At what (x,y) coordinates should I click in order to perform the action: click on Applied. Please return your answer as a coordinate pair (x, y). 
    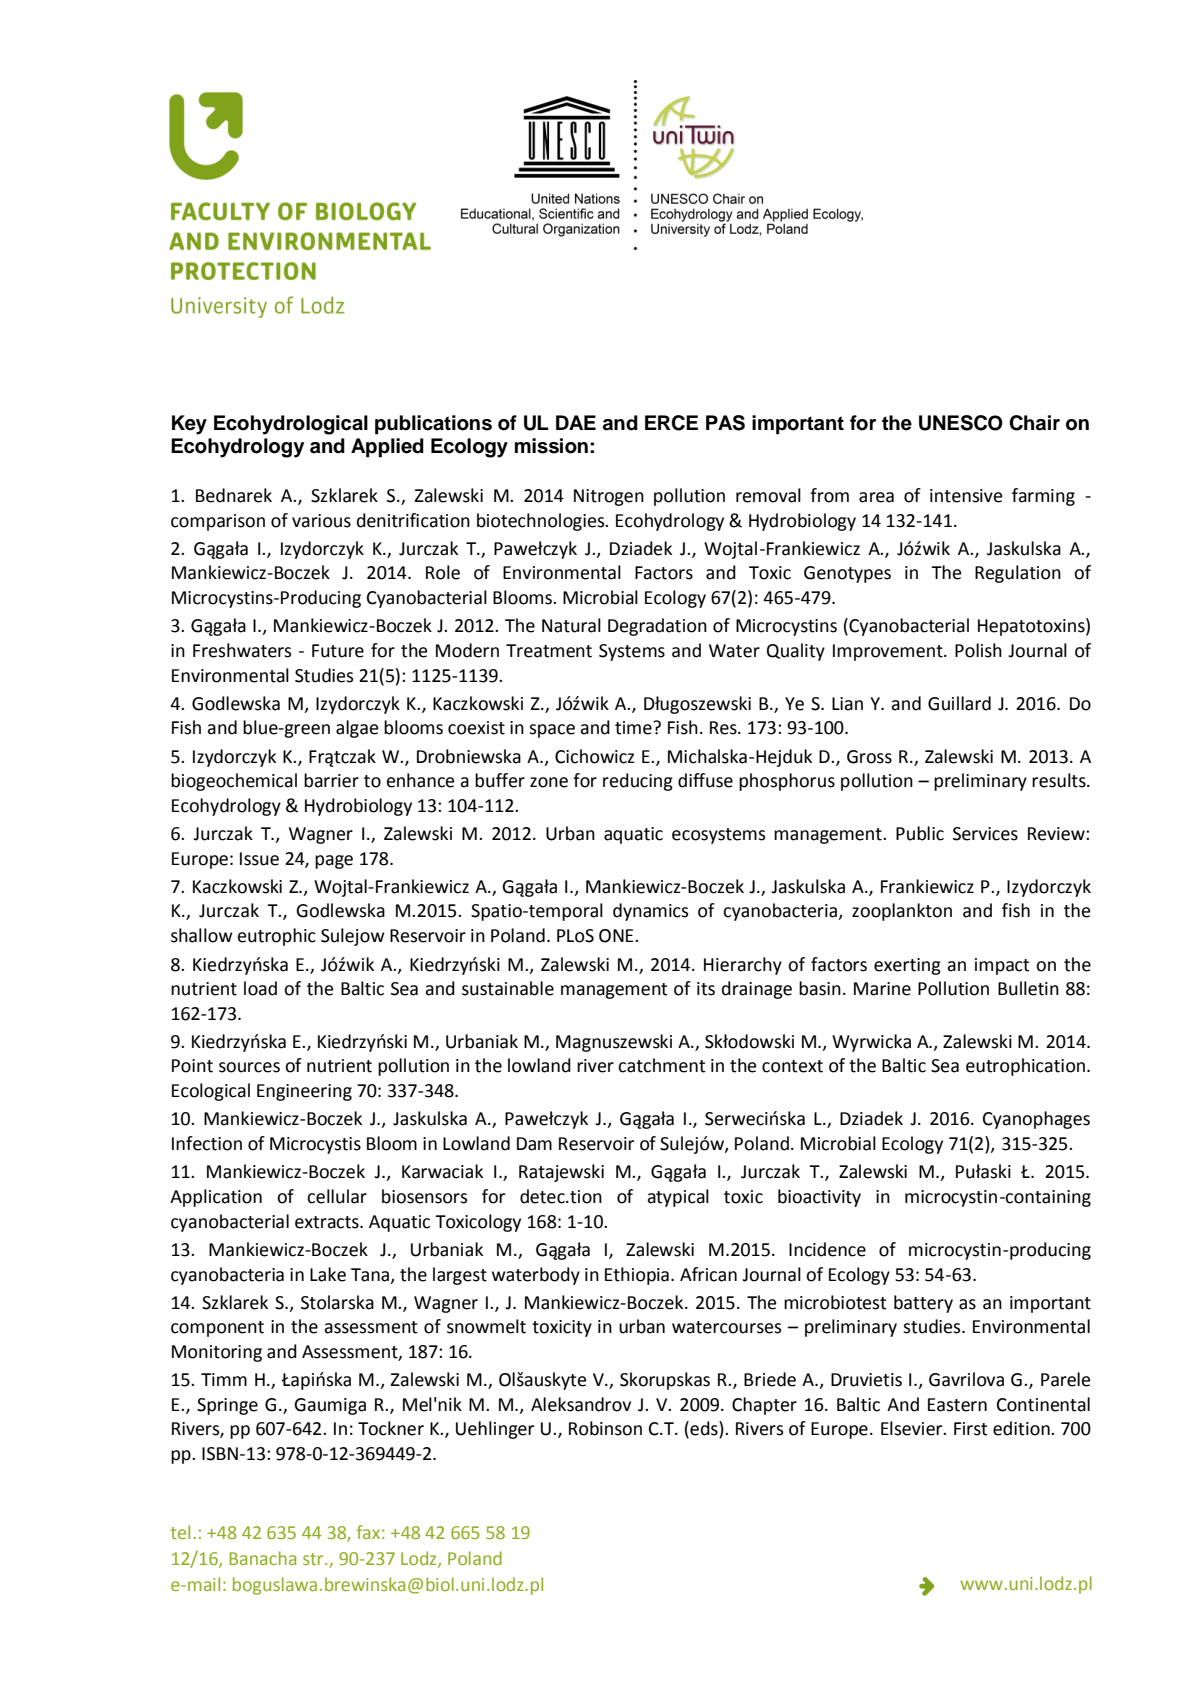
    Looking at the image, I should click on (387, 448).
